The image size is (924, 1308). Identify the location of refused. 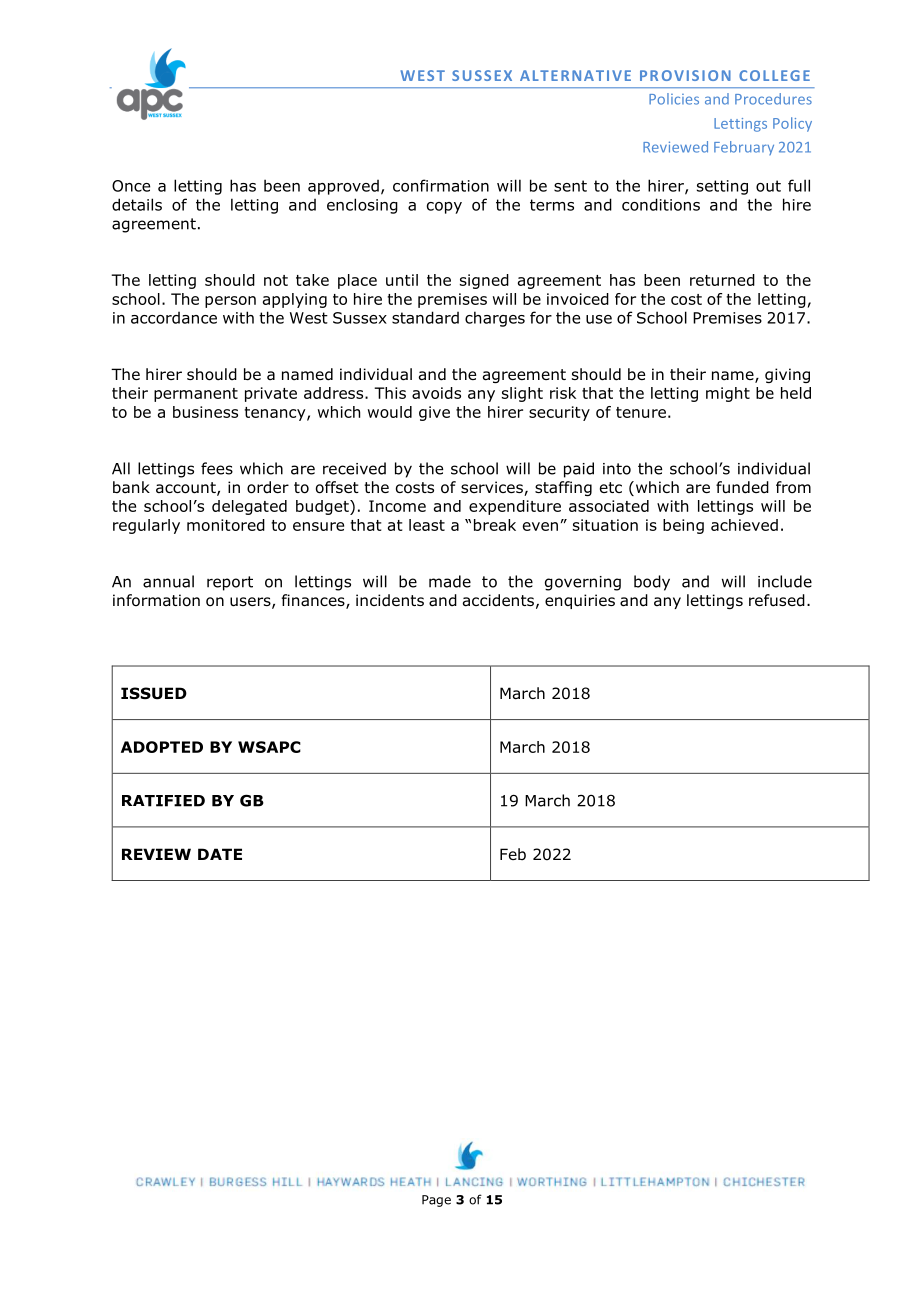
(777, 600).
